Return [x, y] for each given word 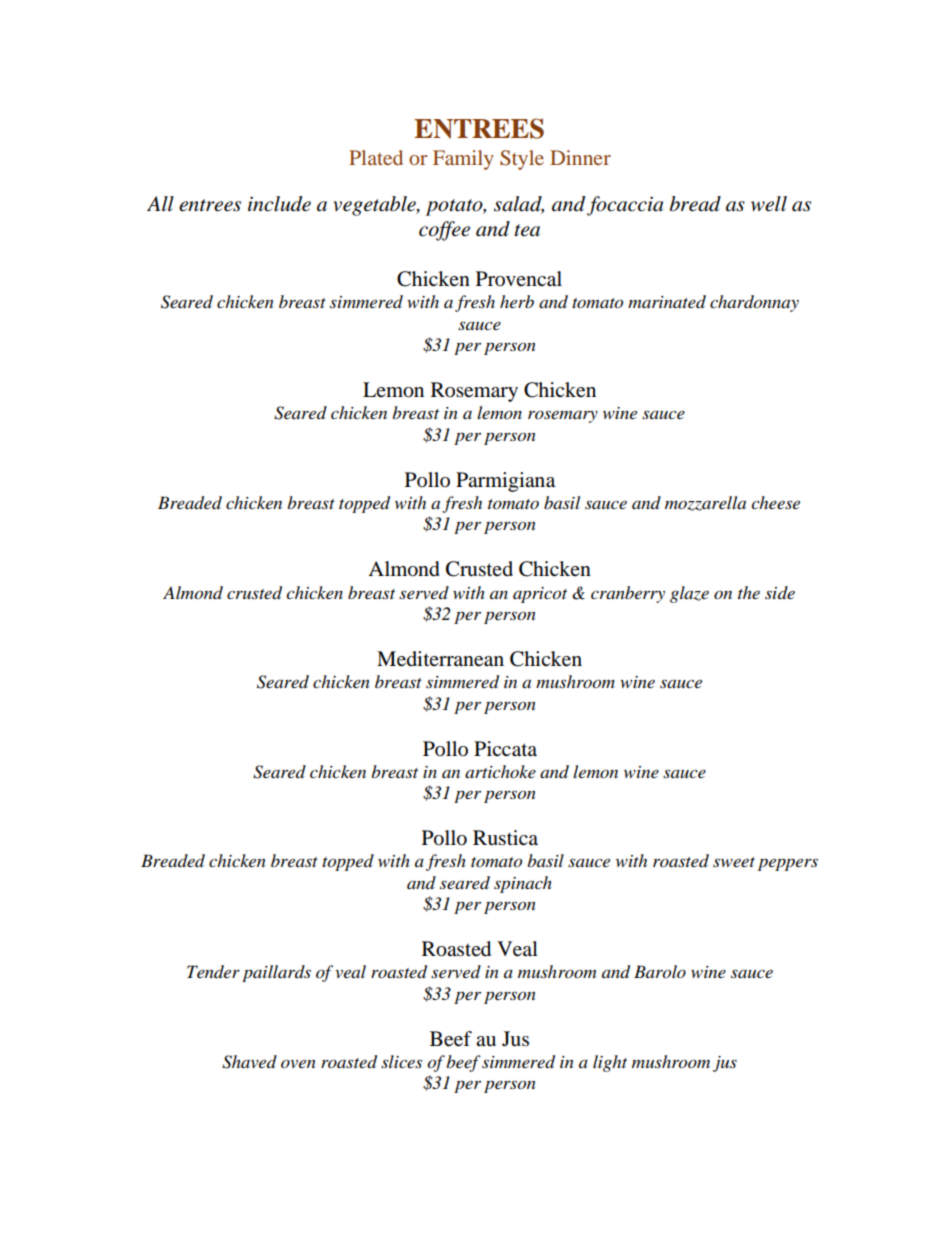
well [769, 204]
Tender [213, 972]
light [610, 1063]
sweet [734, 862]
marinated [667, 302]
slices [401, 1061]
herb [517, 301]
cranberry [628, 594]
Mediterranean [440, 659]
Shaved [249, 1062]
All [160, 203]
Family [463, 160]
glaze [689, 594]
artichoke [500, 771]
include [279, 204]
